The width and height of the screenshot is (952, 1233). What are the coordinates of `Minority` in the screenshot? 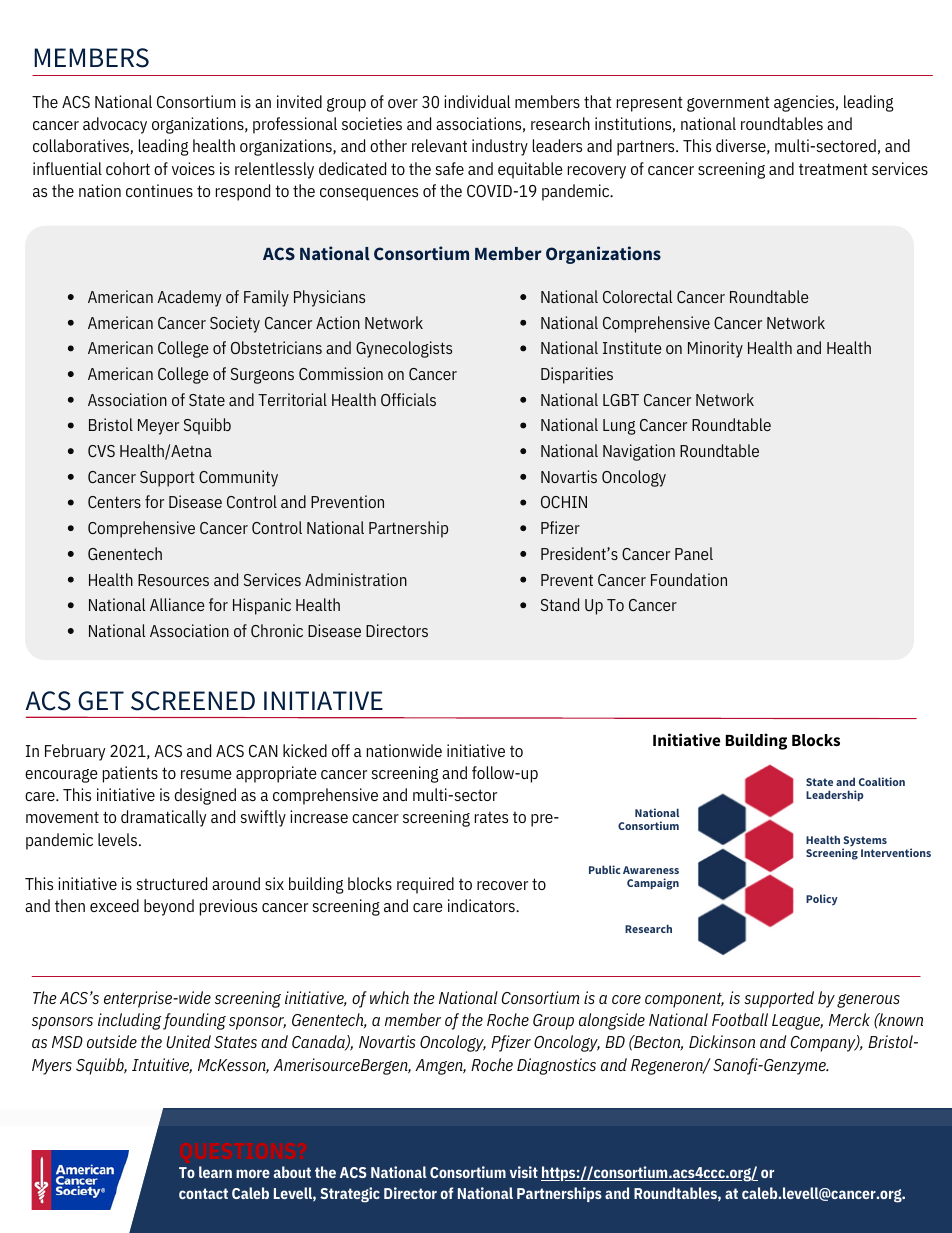 It's located at (715, 349).
